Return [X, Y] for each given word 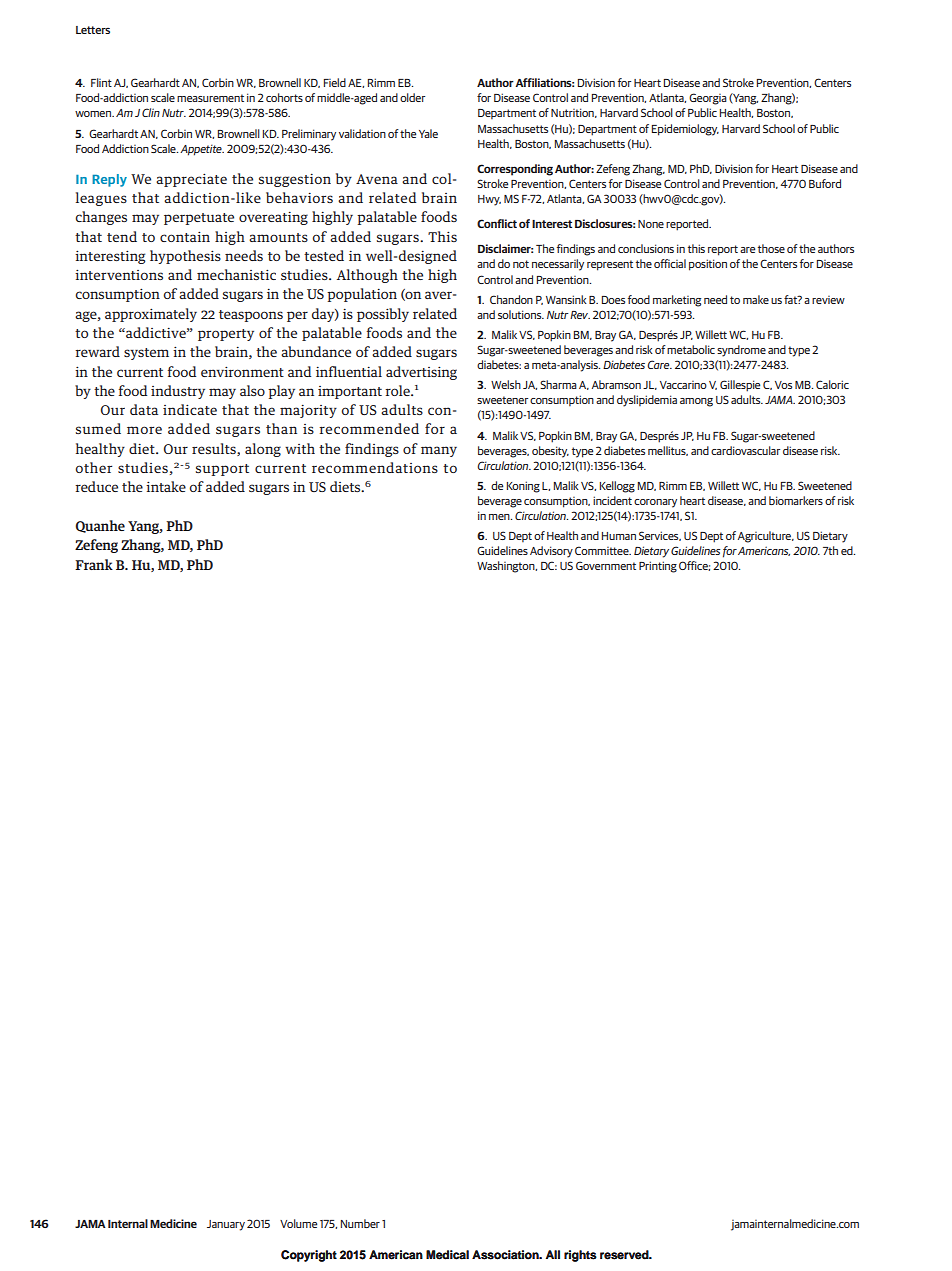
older [412, 97]
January [226, 1225]
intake [166, 486]
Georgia [708, 99]
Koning [523, 487]
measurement [210, 98]
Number [360, 1223]
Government [606, 565]
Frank [94, 564]
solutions [521, 314]
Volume [298, 1223]
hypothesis [185, 257]
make [756, 299]
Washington [507, 567]
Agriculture [766, 537]
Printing [658, 567]
